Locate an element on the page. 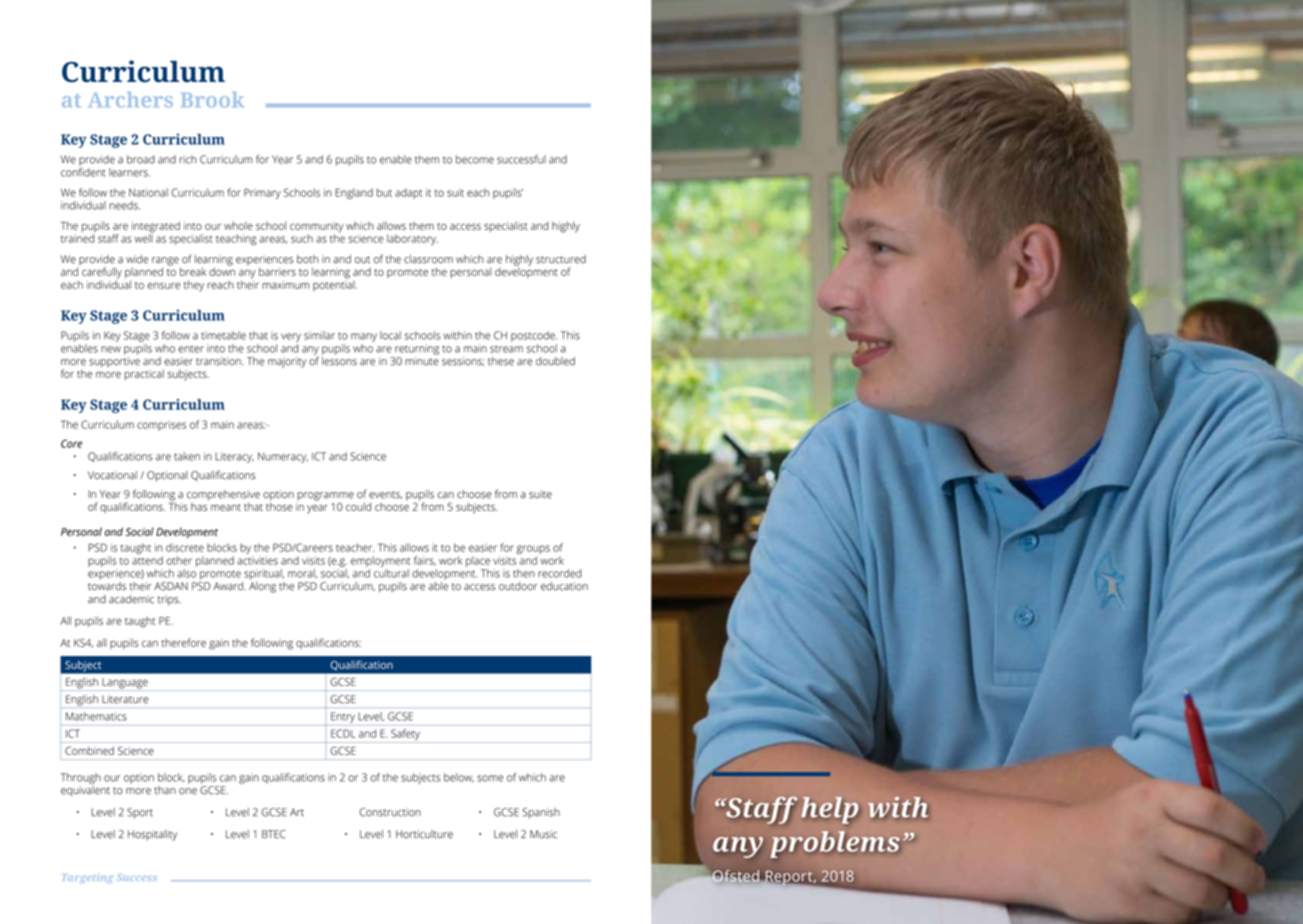  trips is located at coordinates (169, 600).
